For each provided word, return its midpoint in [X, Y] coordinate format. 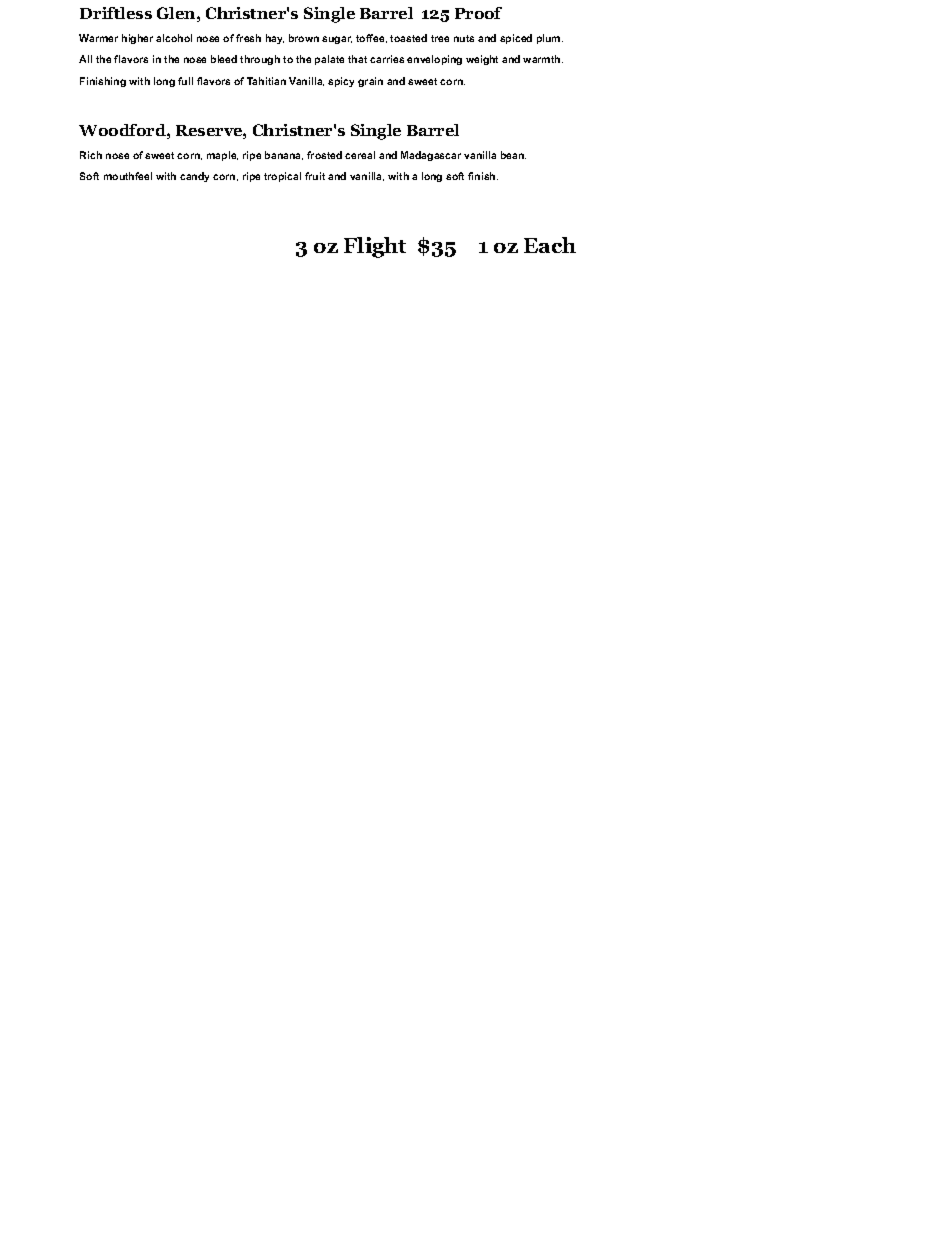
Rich [91, 155]
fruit [315, 176]
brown [304, 38]
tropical [282, 177]
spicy [341, 82]
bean [513, 155]
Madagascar [431, 156]
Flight [375, 247]
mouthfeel [128, 176]
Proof [478, 13]
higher [137, 39]
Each [550, 245]
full [185, 81]
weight [482, 60]
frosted [324, 155]
